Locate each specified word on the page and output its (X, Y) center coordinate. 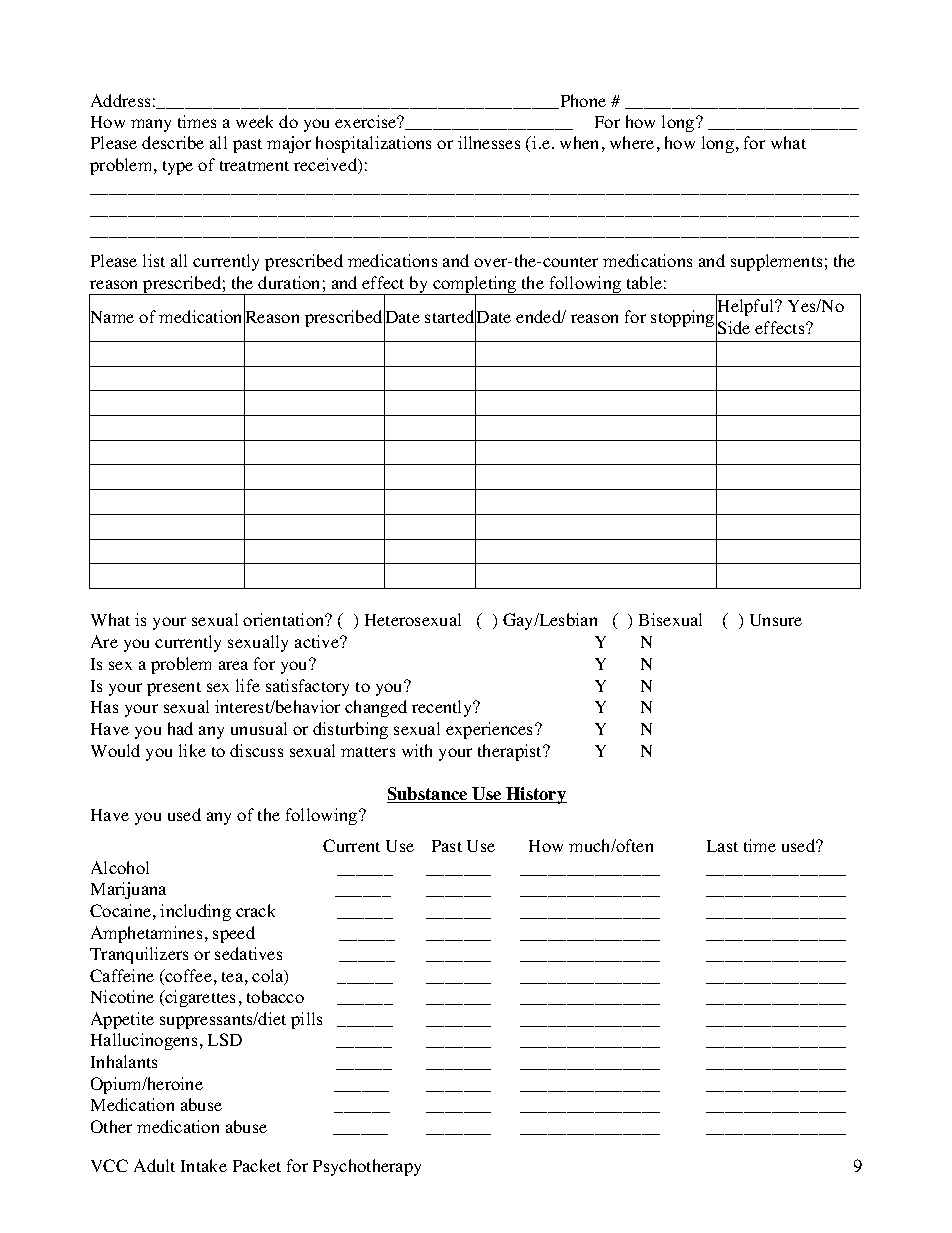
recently (443, 708)
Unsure (776, 620)
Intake (204, 1165)
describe (173, 142)
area (233, 665)
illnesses (489, 142)
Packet (257, 1165)
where (632, 142)
